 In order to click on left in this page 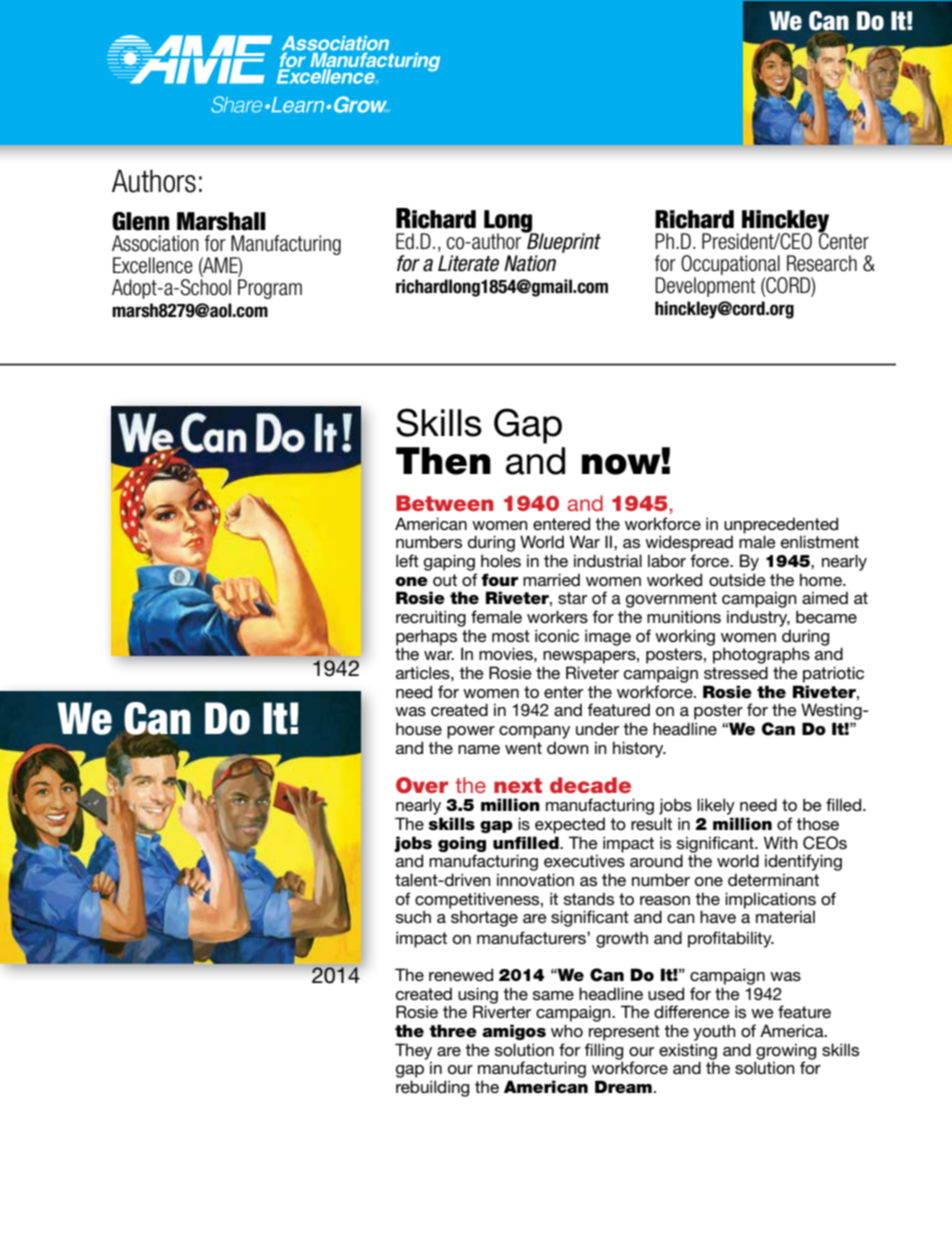, I will do `click(407, 560)`.
